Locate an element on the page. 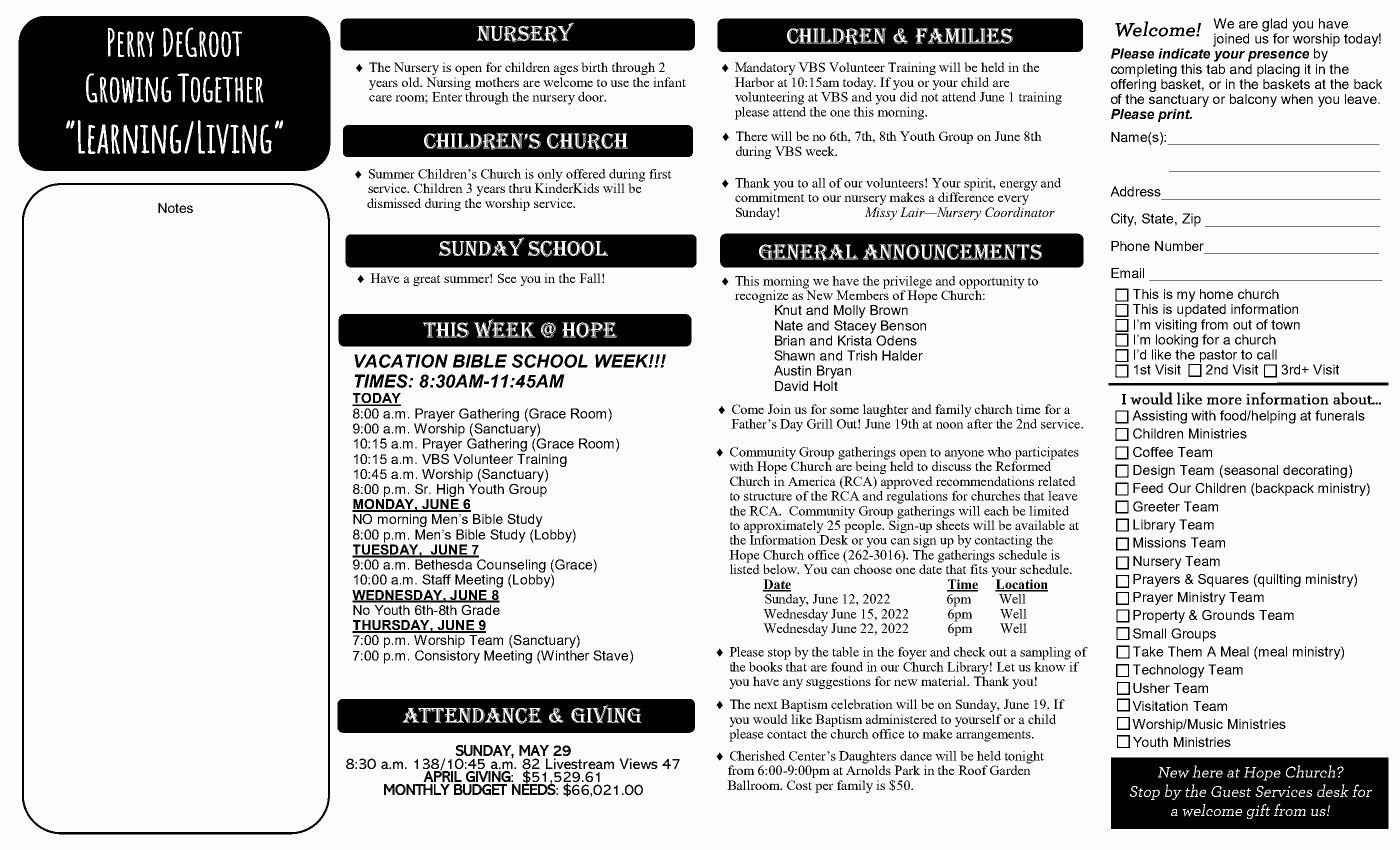 The image size is (1400, 850). Mandatory is located at coordinates (765, 68).
